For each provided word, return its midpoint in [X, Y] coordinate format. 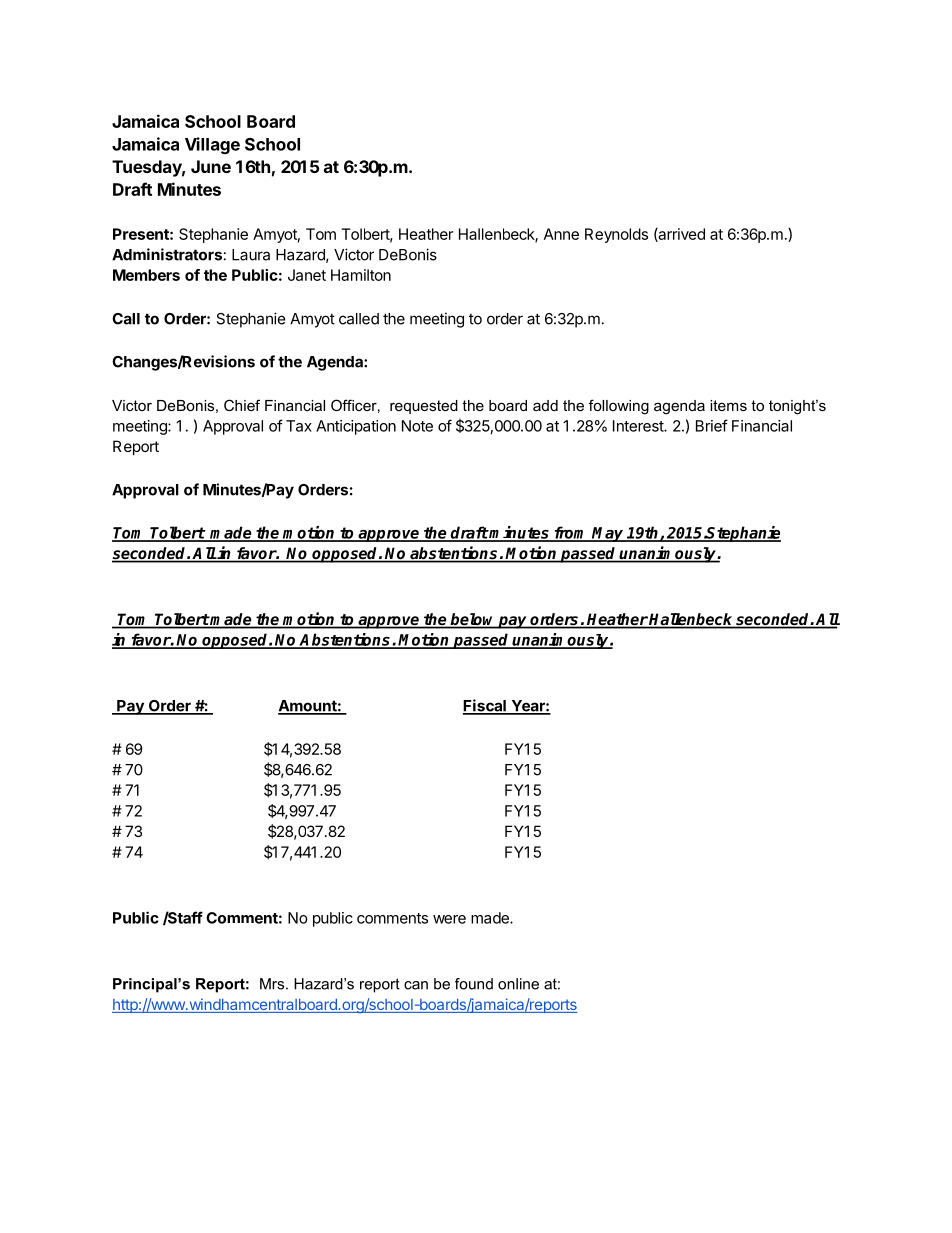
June [211, 166]
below [473, 620]
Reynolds [616, 235]
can [416, 985]
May [608, 534]
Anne [561, 234]
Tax [299, 426]
